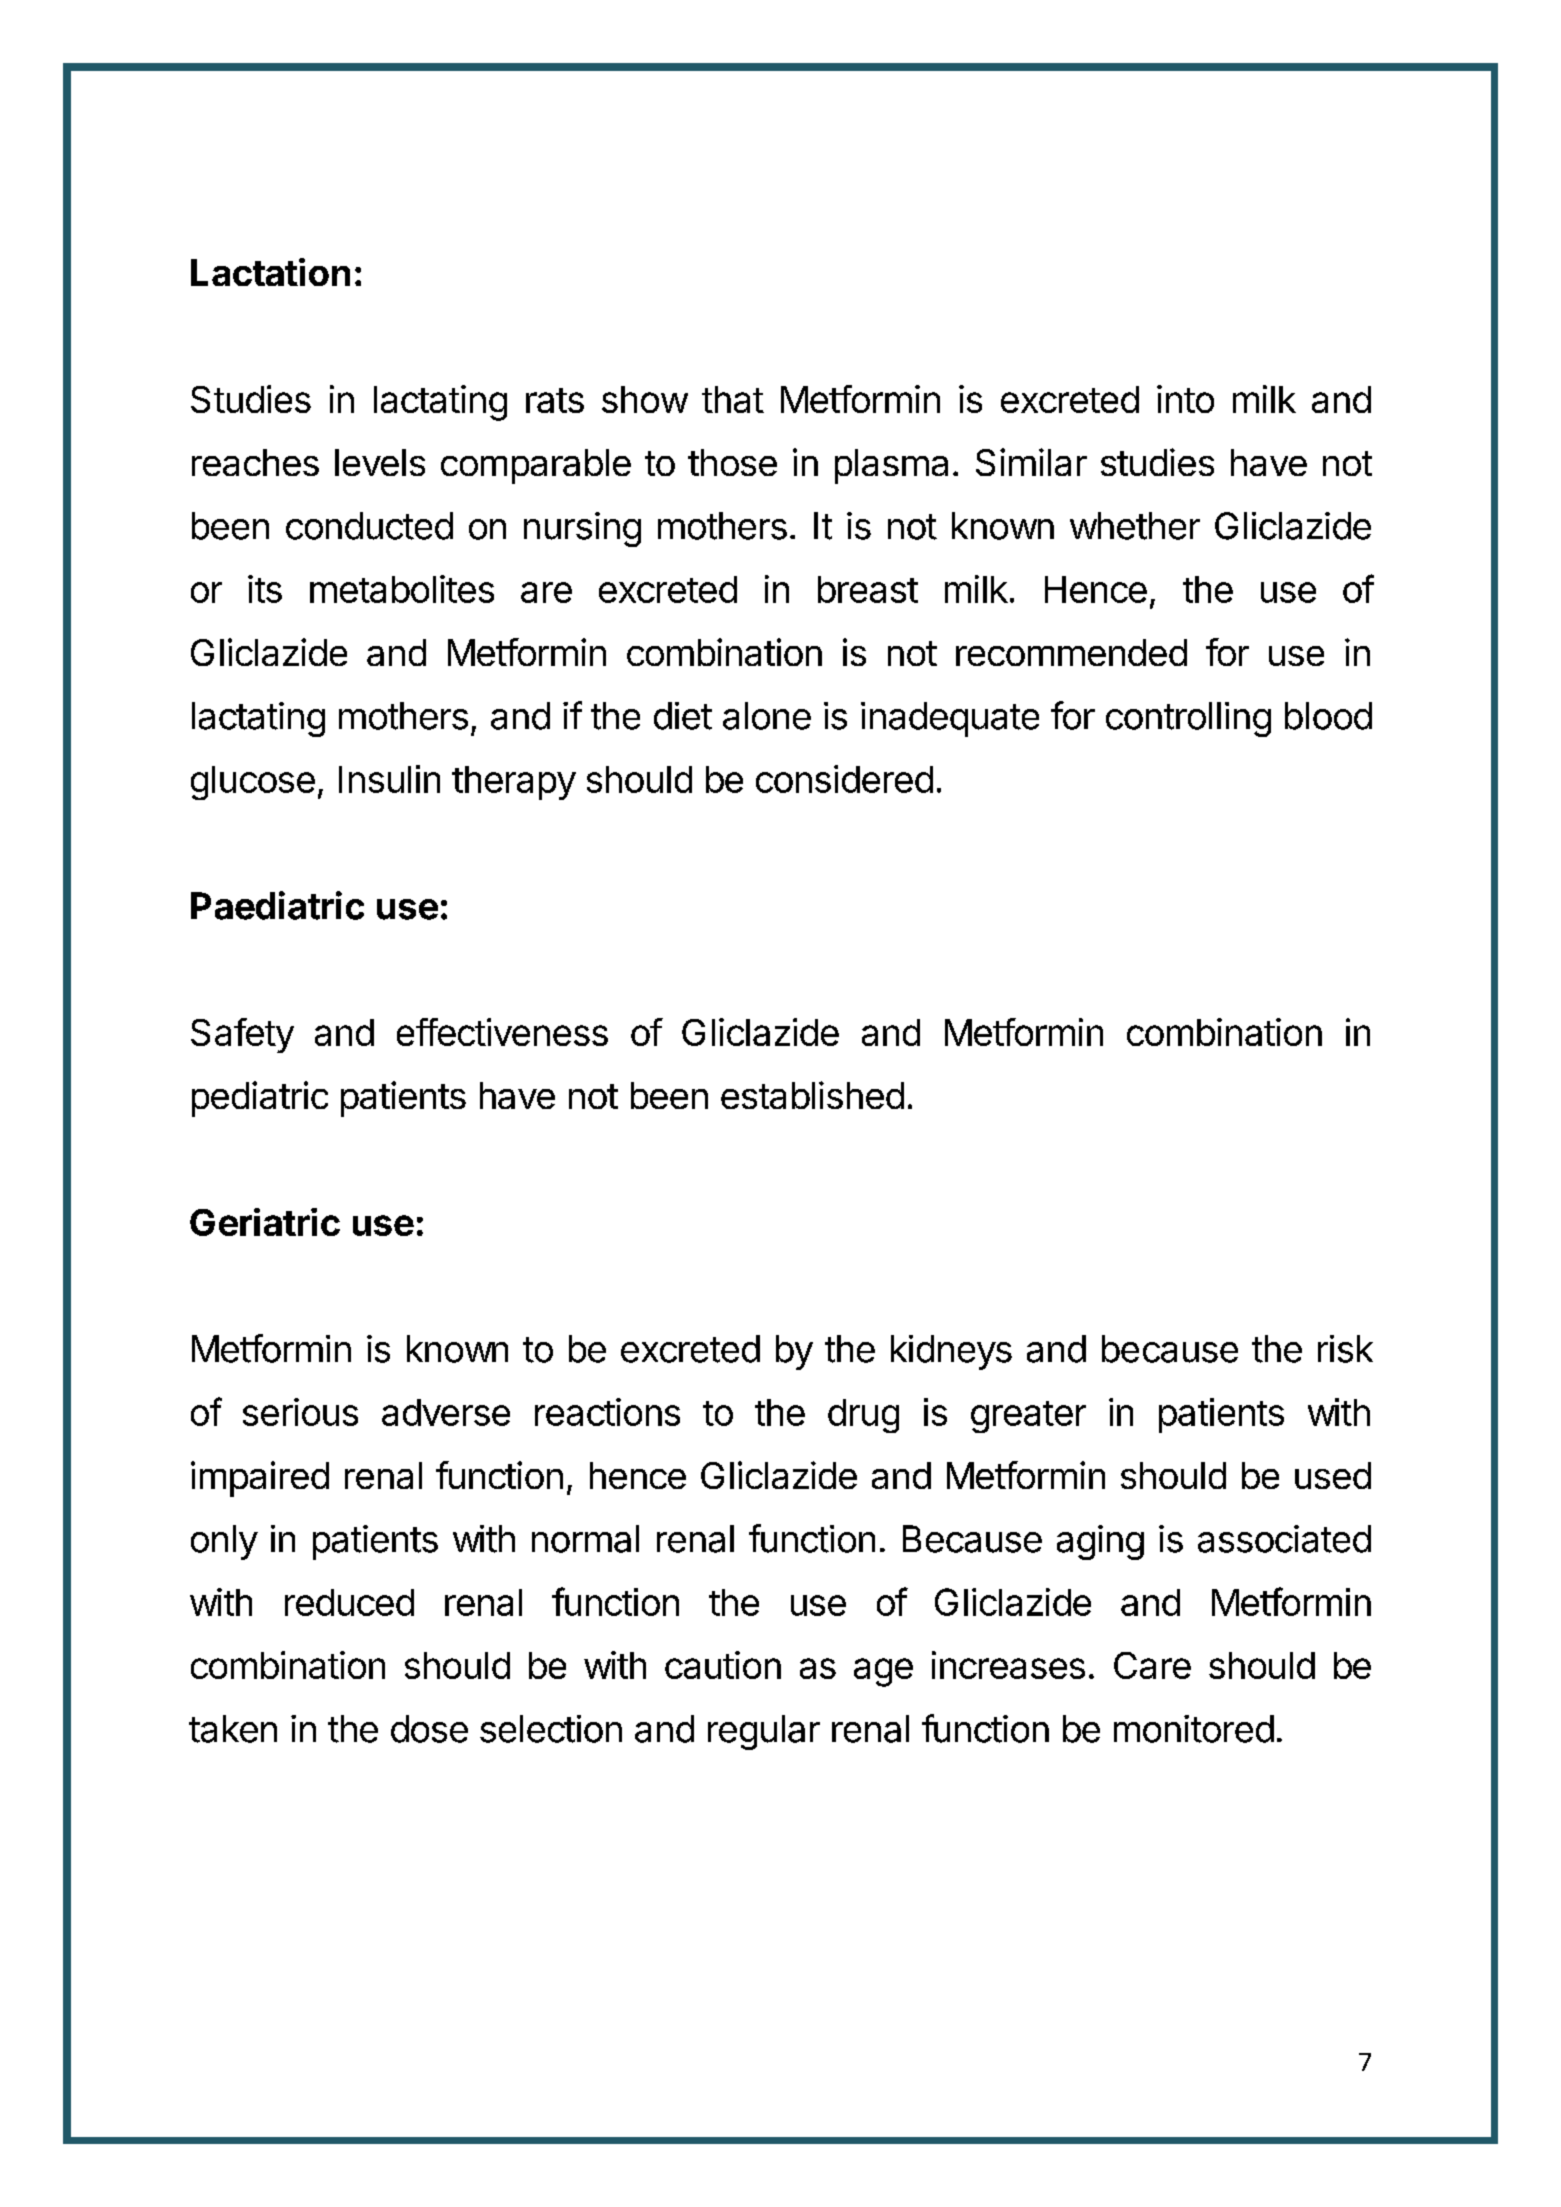 The width and height of the document is (1561, 2207). I want to click on Lactation, so click(270, 272).
